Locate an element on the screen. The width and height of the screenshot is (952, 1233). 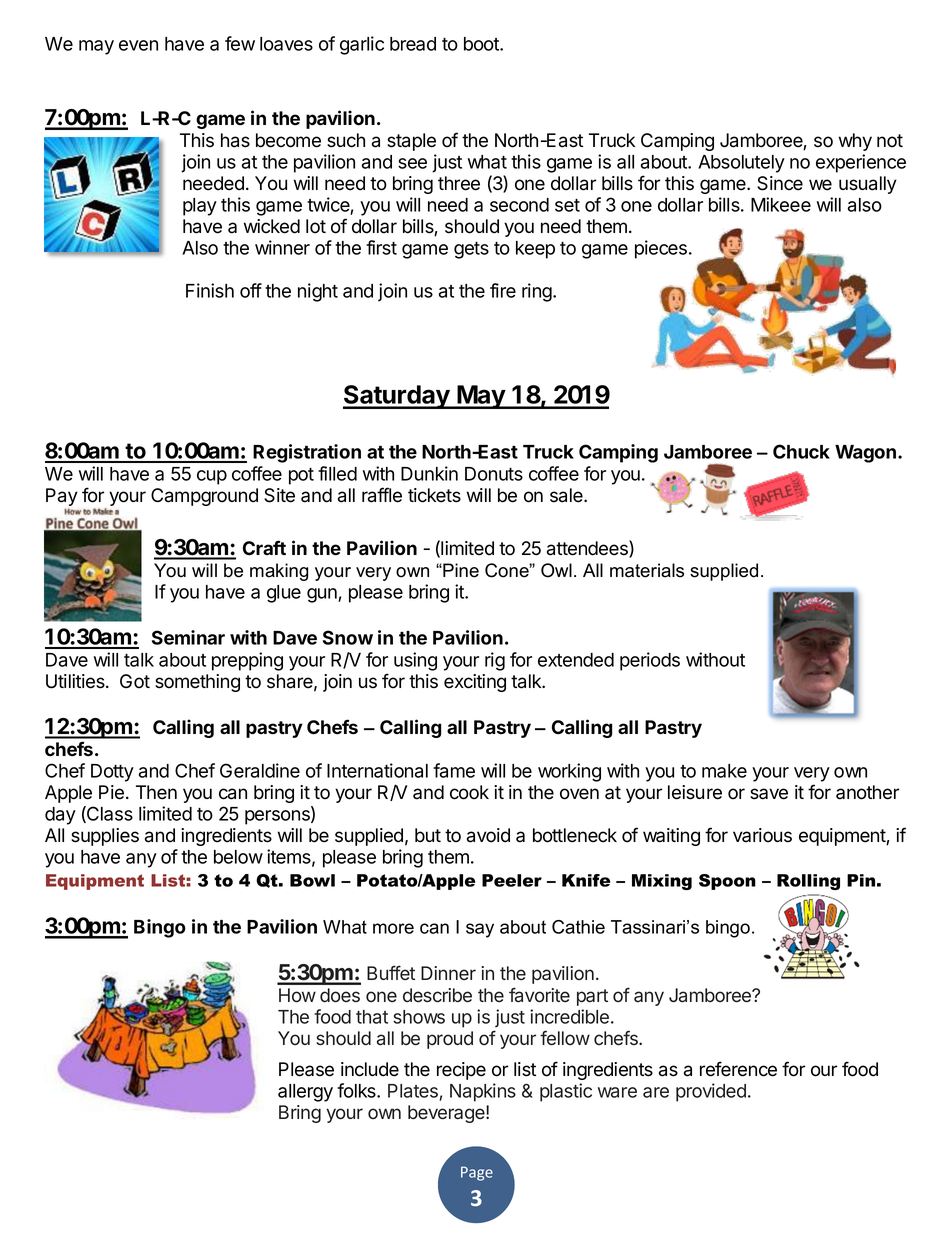
pieces is located at coordinates (661, 249).
